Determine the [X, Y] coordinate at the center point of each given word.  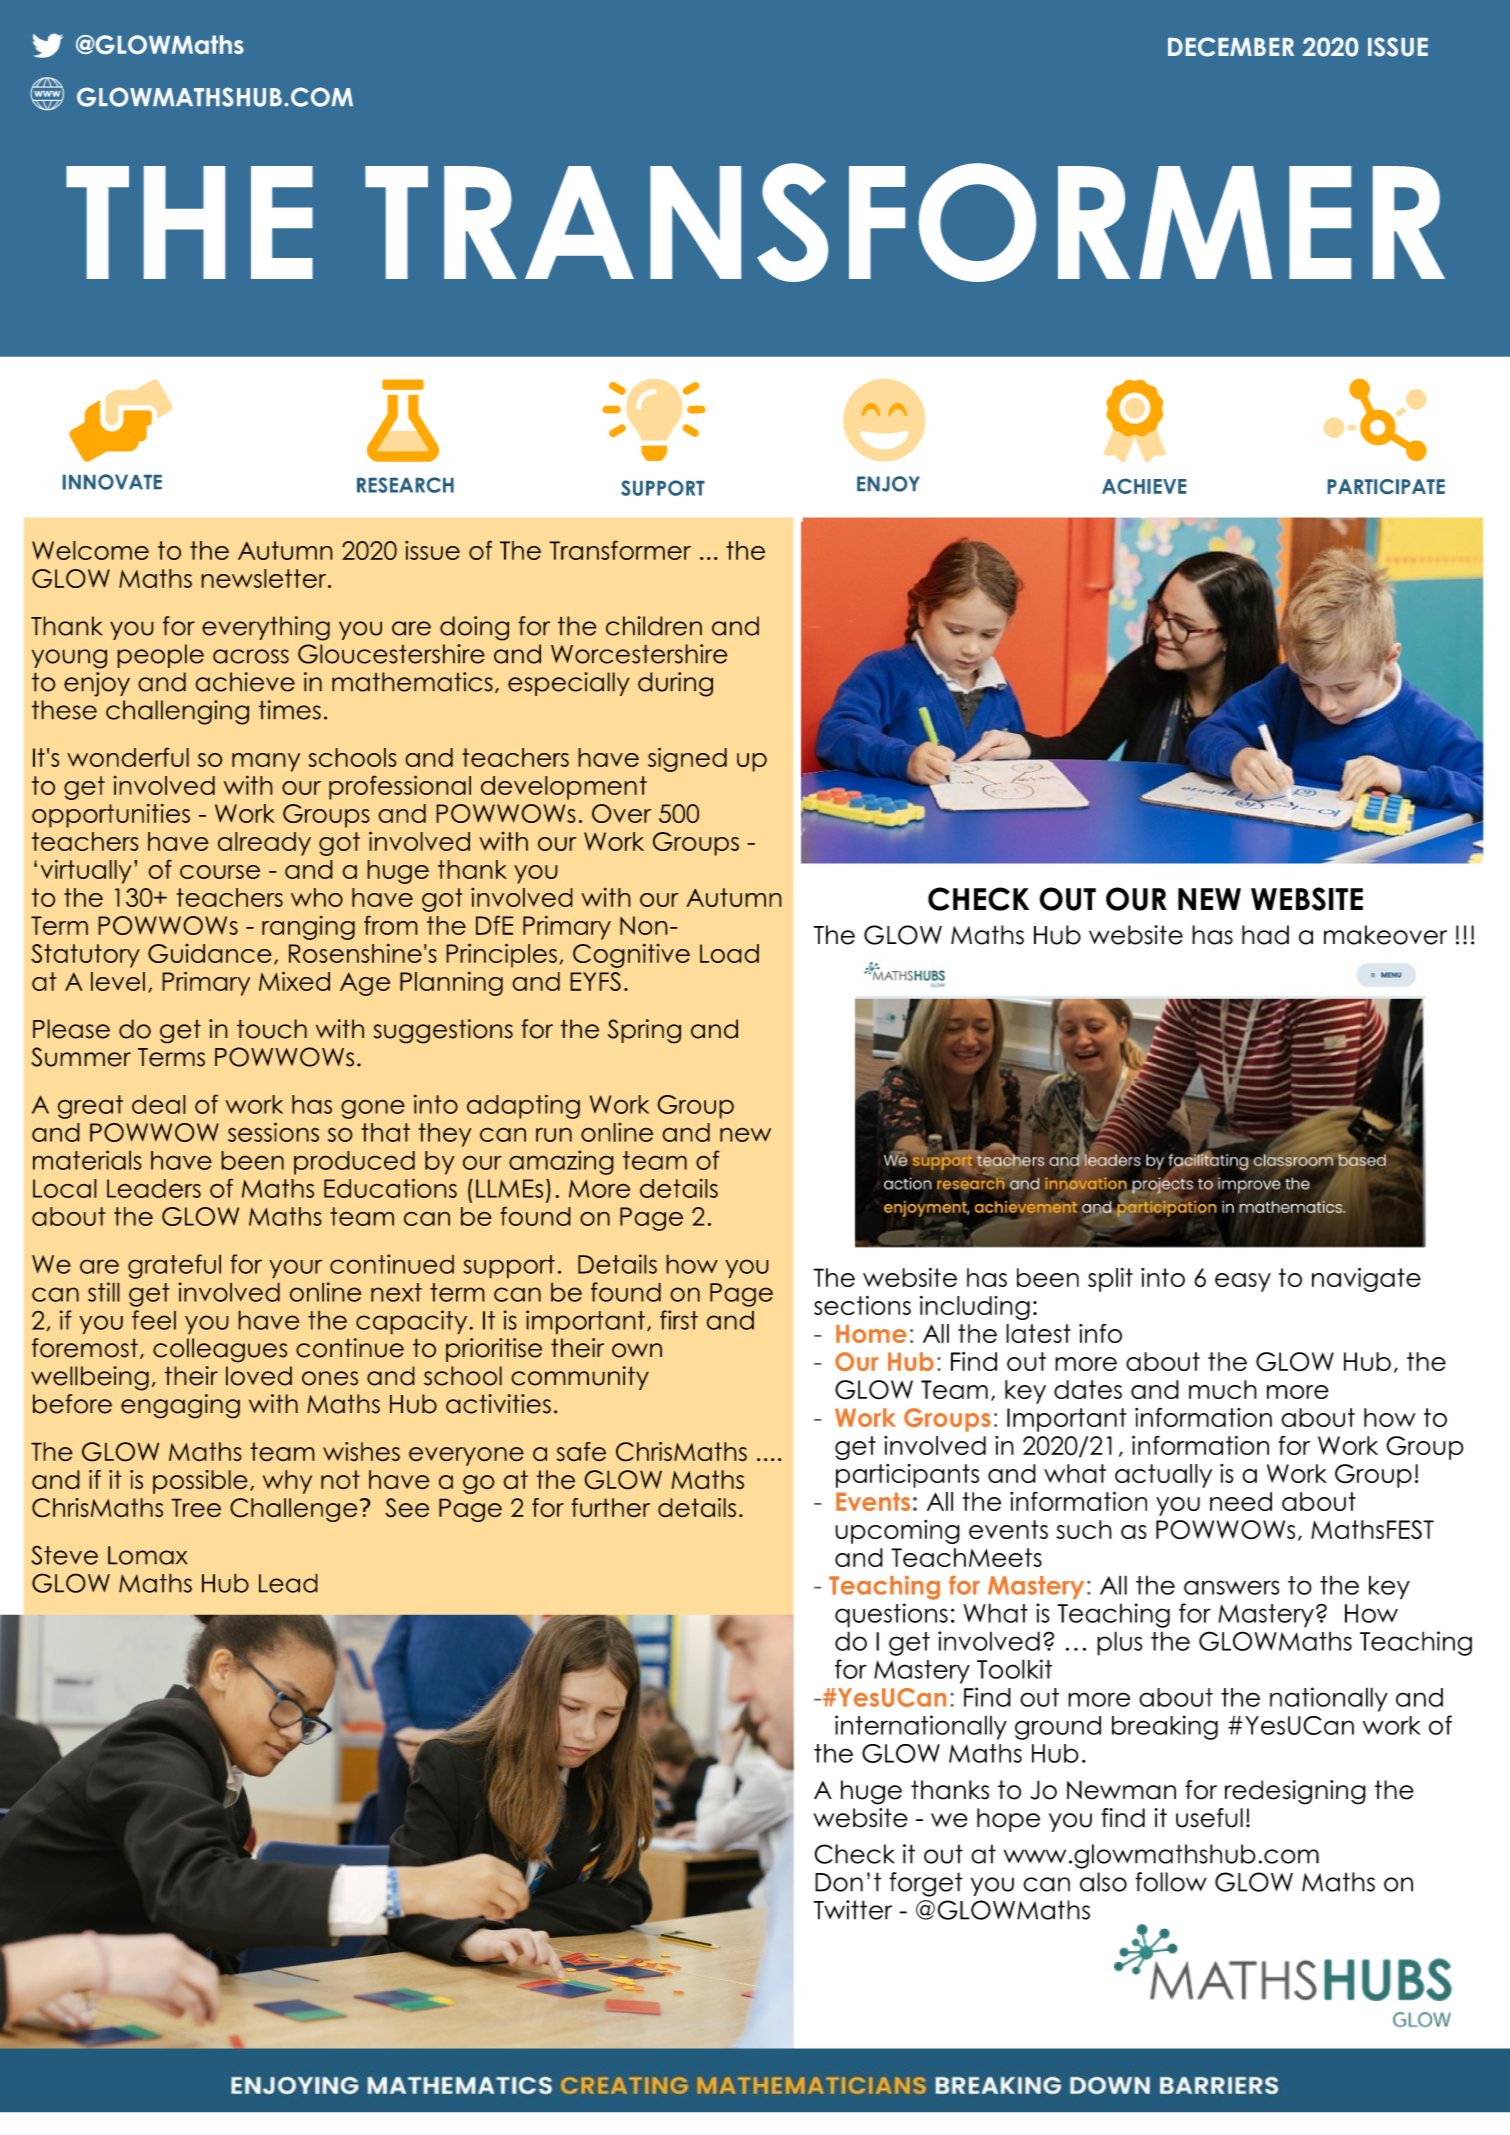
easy [1243, 1282]
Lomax [147, 1555]
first [679, 1320]
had [1265, 935]
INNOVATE [112, 482]
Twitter [853, 1910]
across [251, 656]
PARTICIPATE [1386, 486]
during [675, 684]
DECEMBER [1231, 47]
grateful [174, 1266]
